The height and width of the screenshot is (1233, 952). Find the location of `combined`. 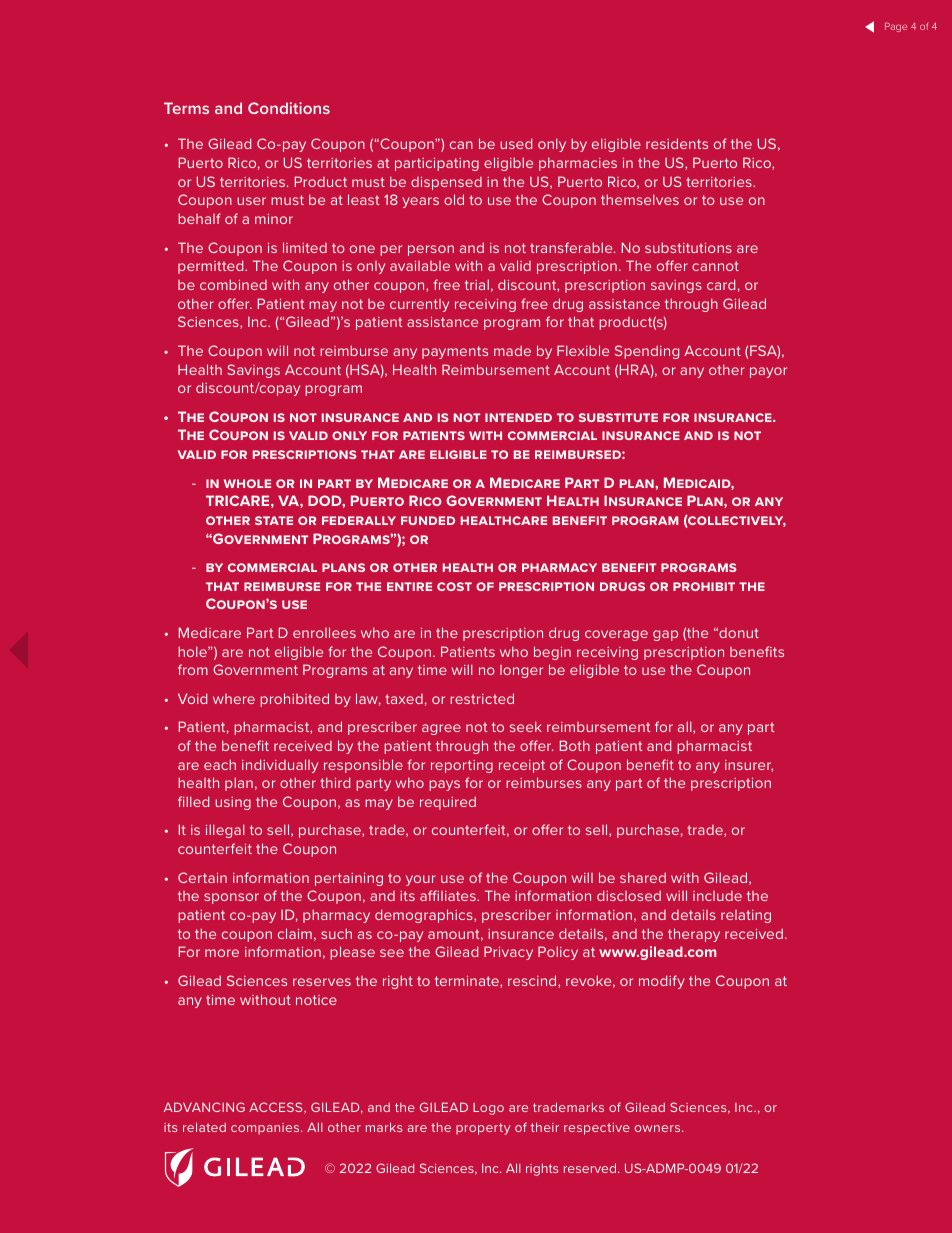

combined is located at coordinates (233, 284).
